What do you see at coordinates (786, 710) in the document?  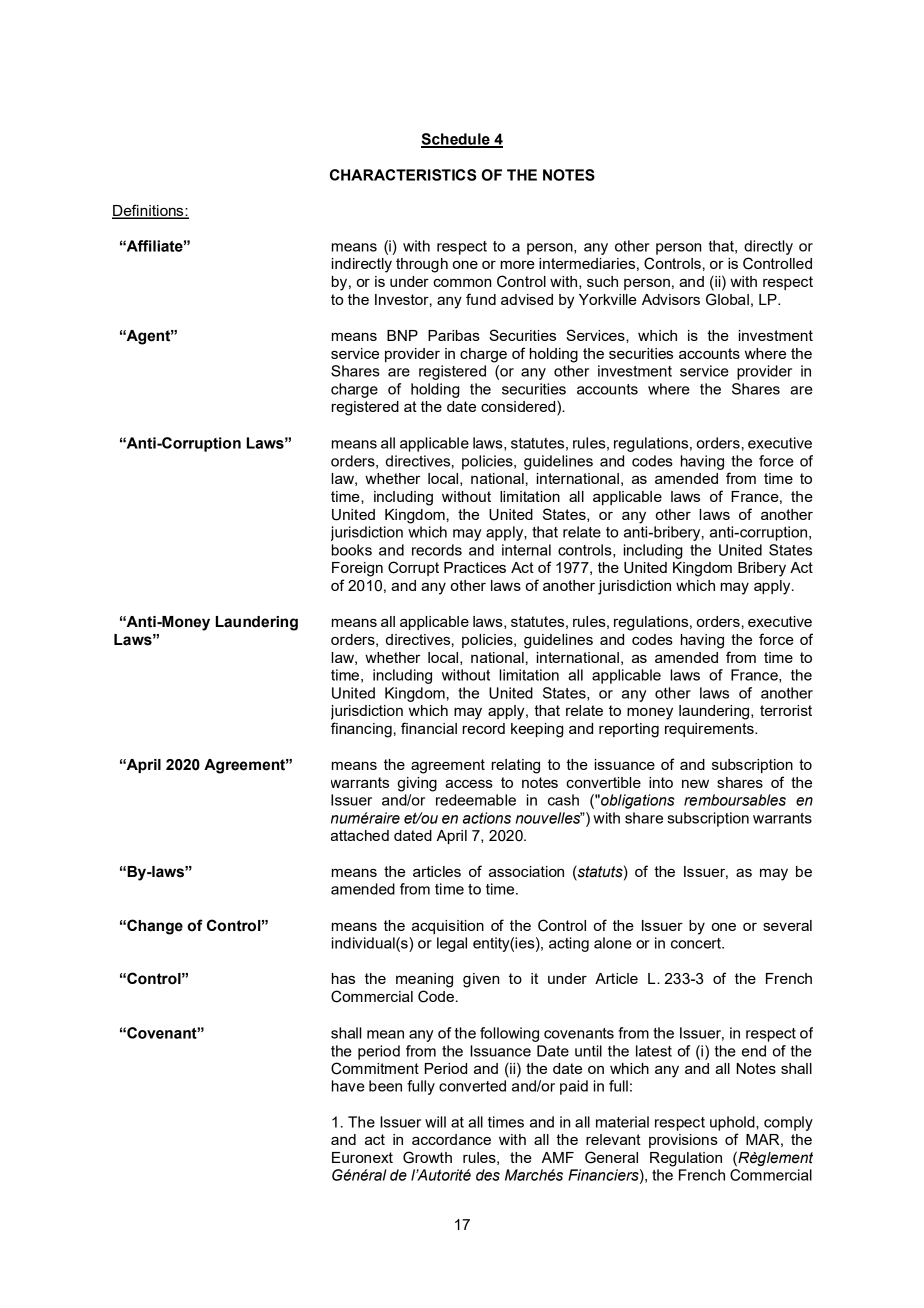 I see `terrorist` at bounding box center [786, 710].
